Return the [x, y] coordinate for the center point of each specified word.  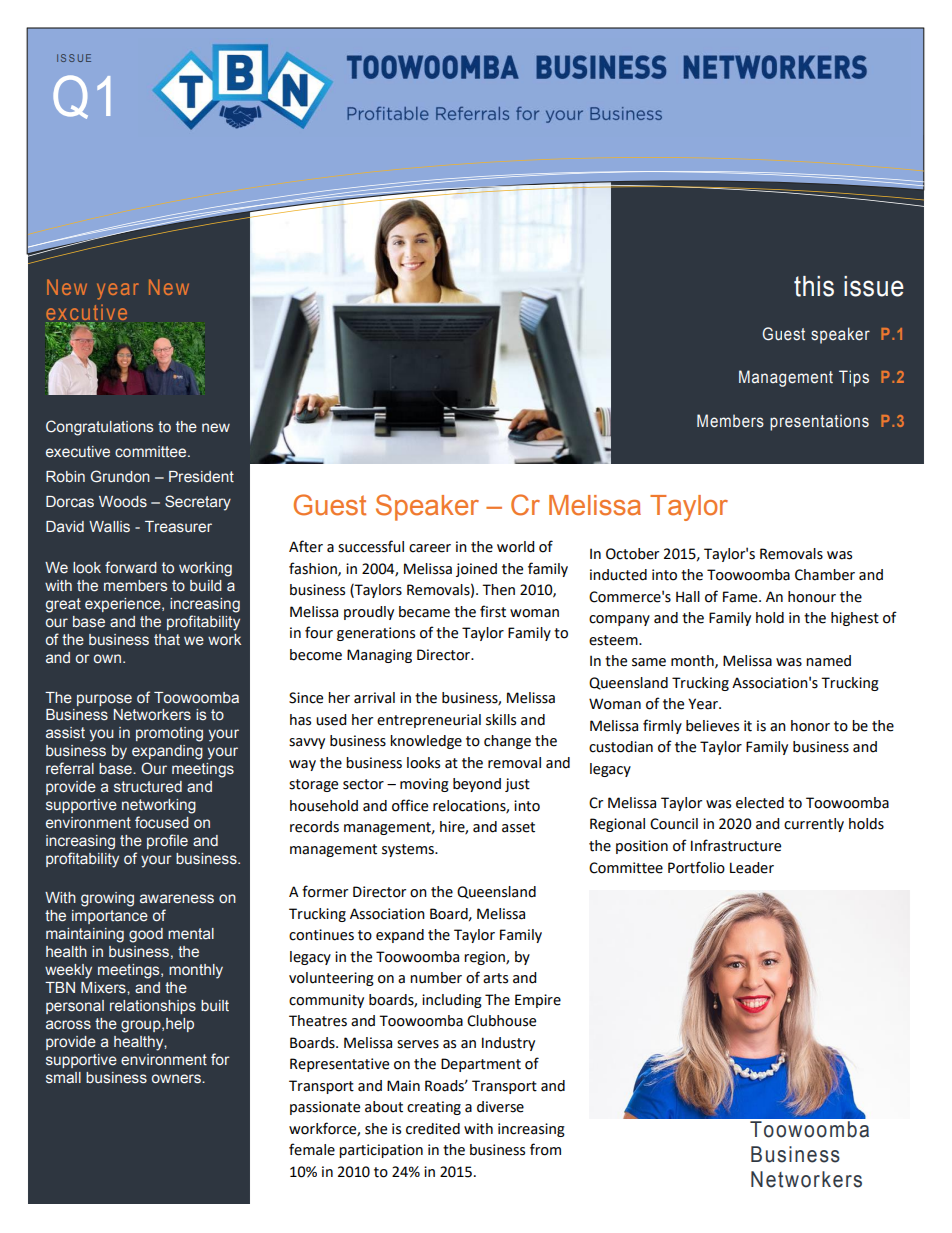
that [167, 640]
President [201, 477]
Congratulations [99, 428]
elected [760, 803]
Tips [854, 378]
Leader [752, 868]
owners [177, 1079]
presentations [819, 422]
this [814, 286]
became [424, 612]
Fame [741, 597]
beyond [477, 785]
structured [148, 787]
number [436, 978]
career [430, 548]
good [146, 935]
